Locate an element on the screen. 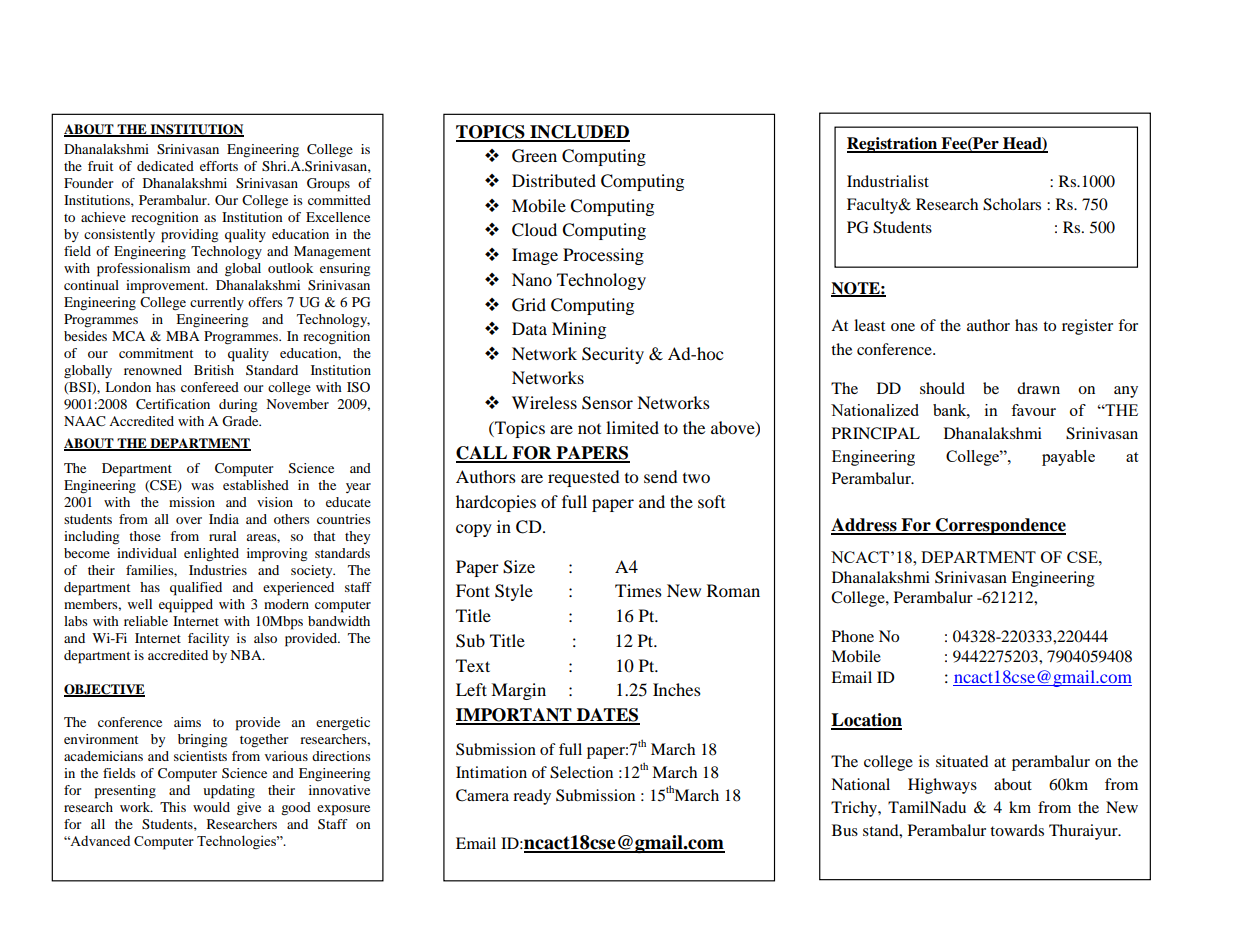 The height and width of the screenshot is (952, 1233). drawn is located at coordinates (1038, 388).
